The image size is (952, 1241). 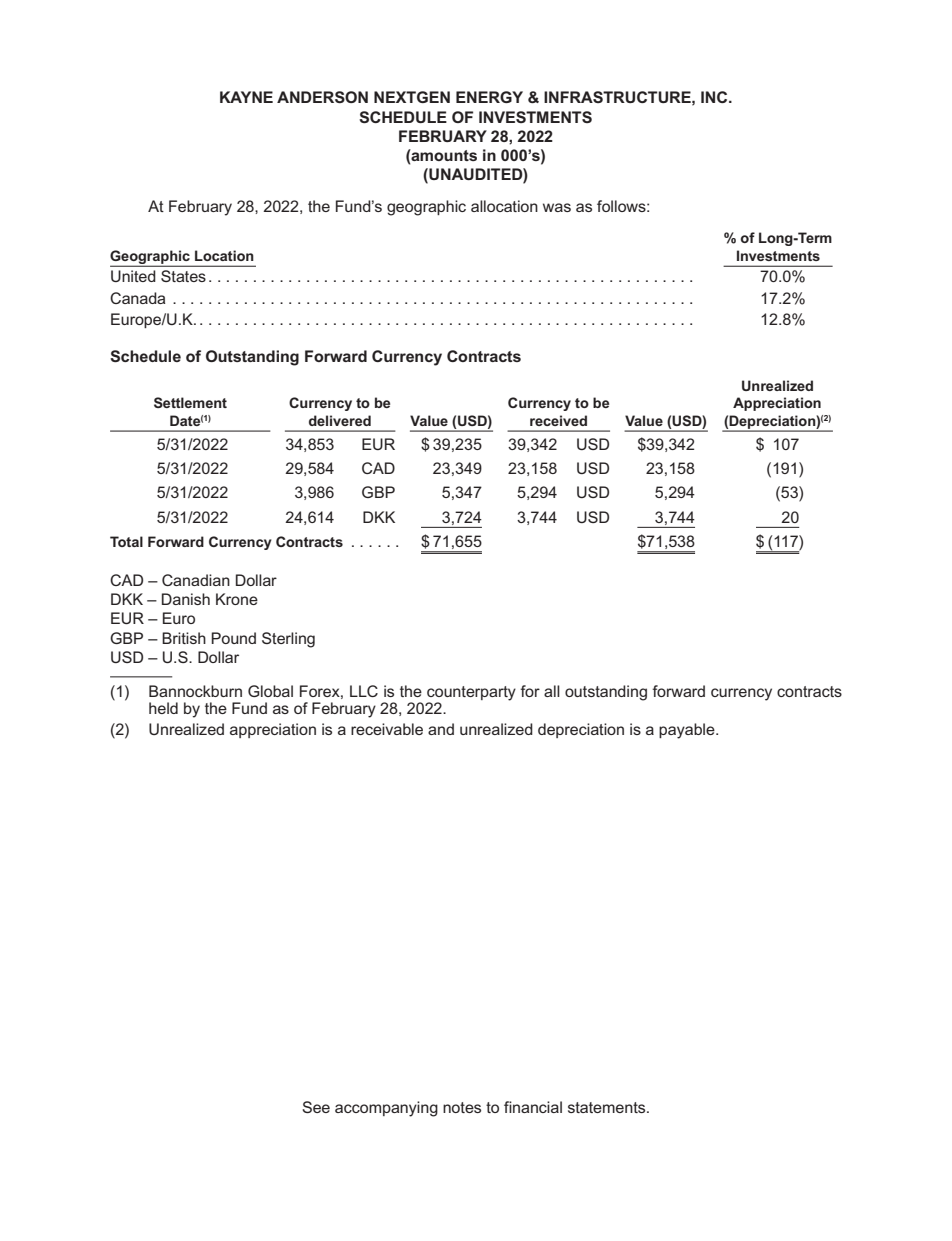 What do you see at coordinates (688, 731) in the screenshot?
I see `payable` at bounding box center [688, 731].
